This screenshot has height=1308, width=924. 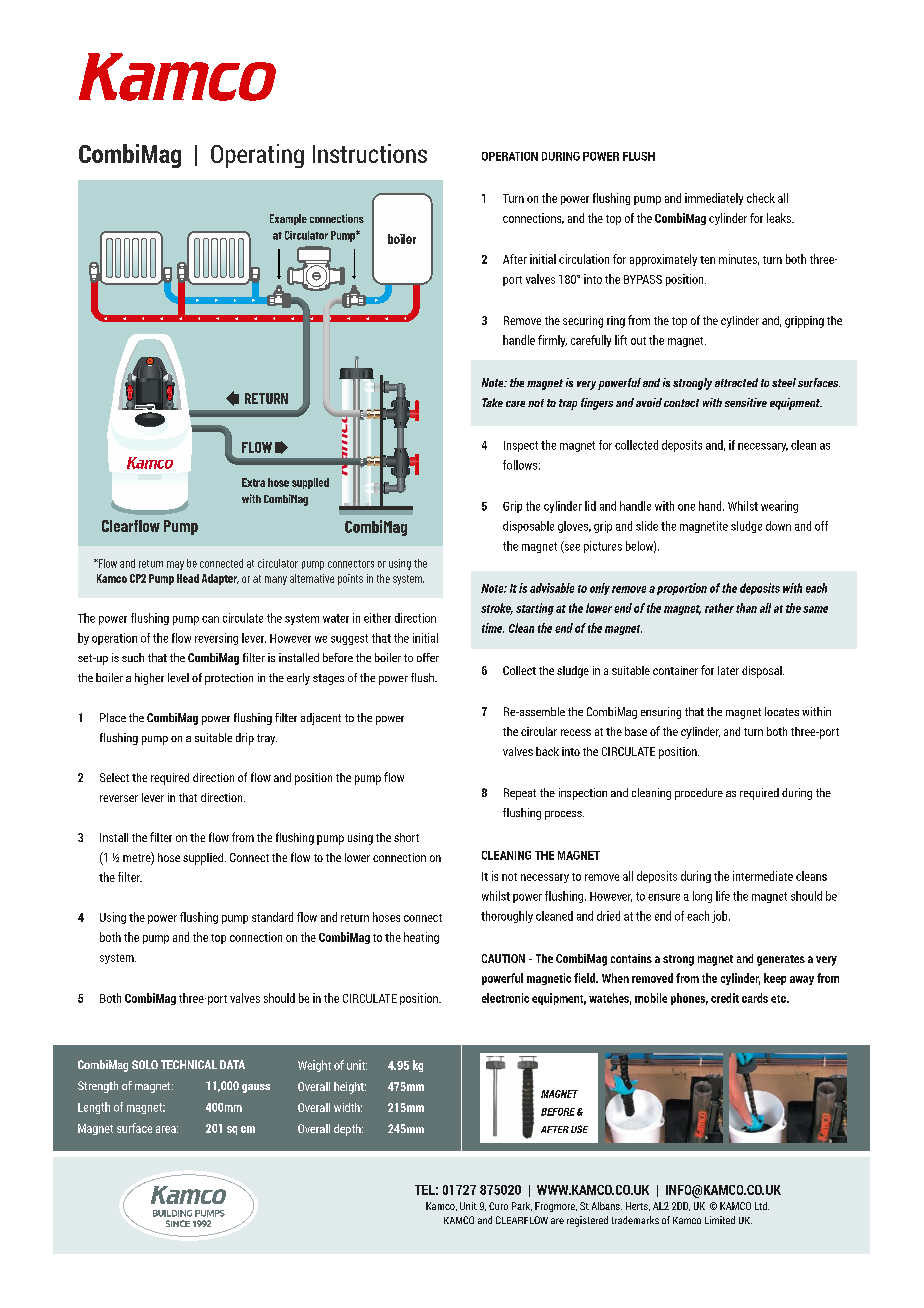 What do you see at coordinates (189, 1064) in the screenshot?
I see `TECHNICAL` at bounding box center [189, 1064].
